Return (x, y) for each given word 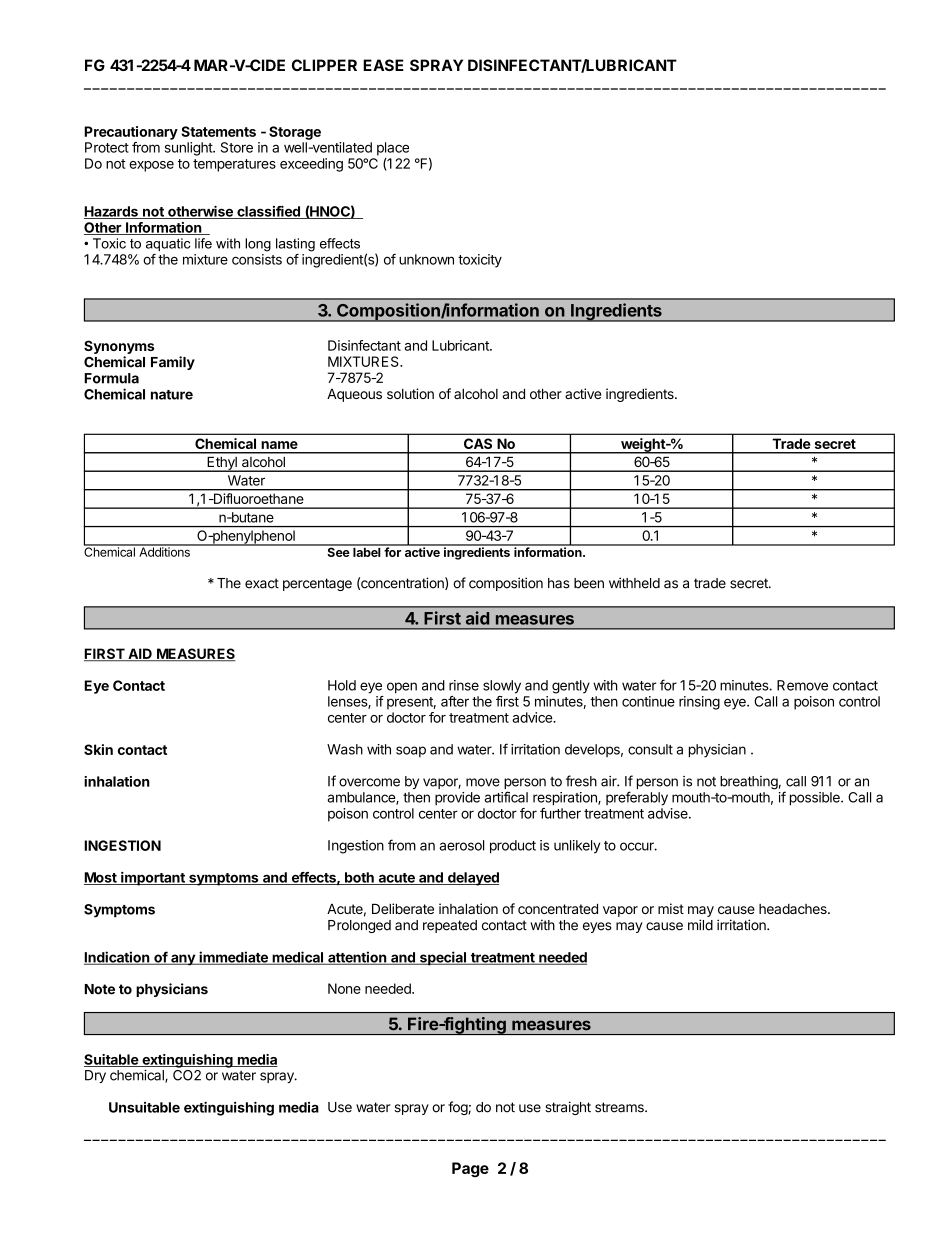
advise (669, 813)
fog (458, 1108)
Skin (98, 749)
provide (457, 798)
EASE (383, 65)
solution (410, 393)
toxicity (480, 261)
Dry (95, 1076)
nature (172, 395)
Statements (218, 131)
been (589, 583)
